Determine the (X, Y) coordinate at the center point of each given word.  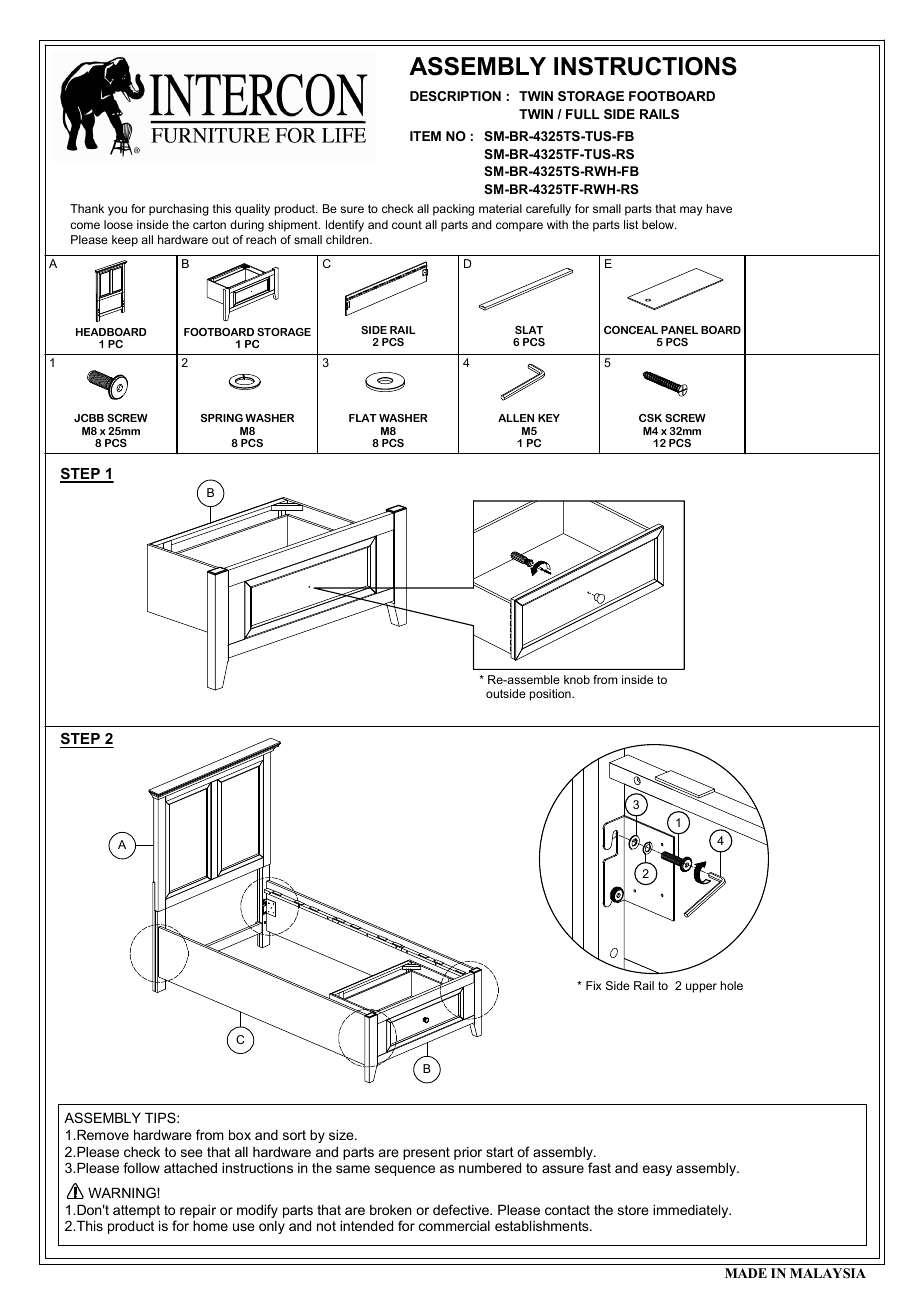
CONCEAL (631, 330)
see (192, 1153)
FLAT (363, 418)
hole (732, 985)
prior (468, 1153)
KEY (549, 418)
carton (209, 224)
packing (453, 210)
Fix (594, 985)
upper (701, 988)
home (210, 1225)
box (240, 1134)
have (719, 208)
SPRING (222, 418)
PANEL (679, 330)
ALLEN (516, 418)
